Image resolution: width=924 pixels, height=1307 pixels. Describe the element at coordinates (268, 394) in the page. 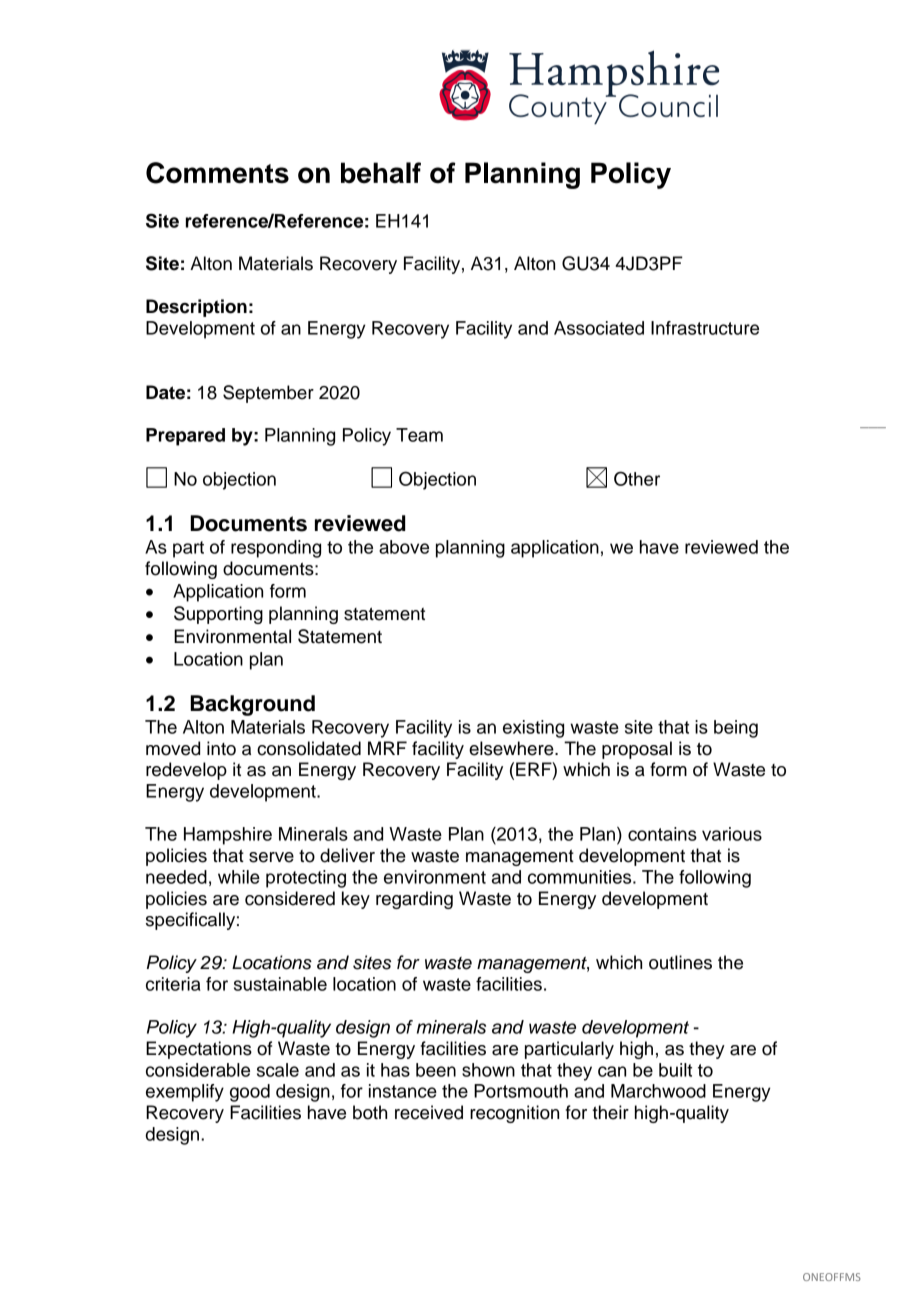

I see `September` at that location.
